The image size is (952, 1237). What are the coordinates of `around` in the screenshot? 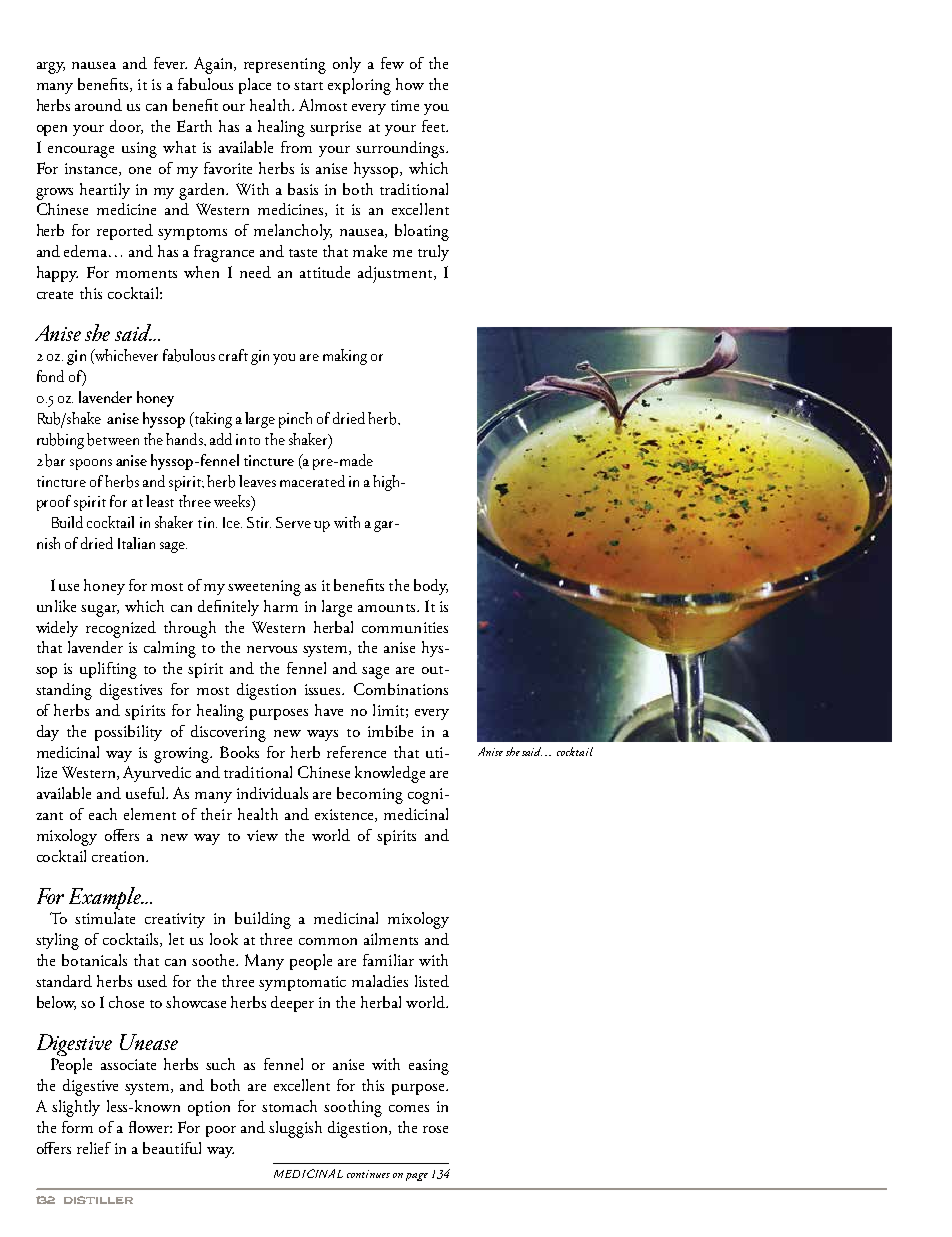 It's located at (98, 105).
